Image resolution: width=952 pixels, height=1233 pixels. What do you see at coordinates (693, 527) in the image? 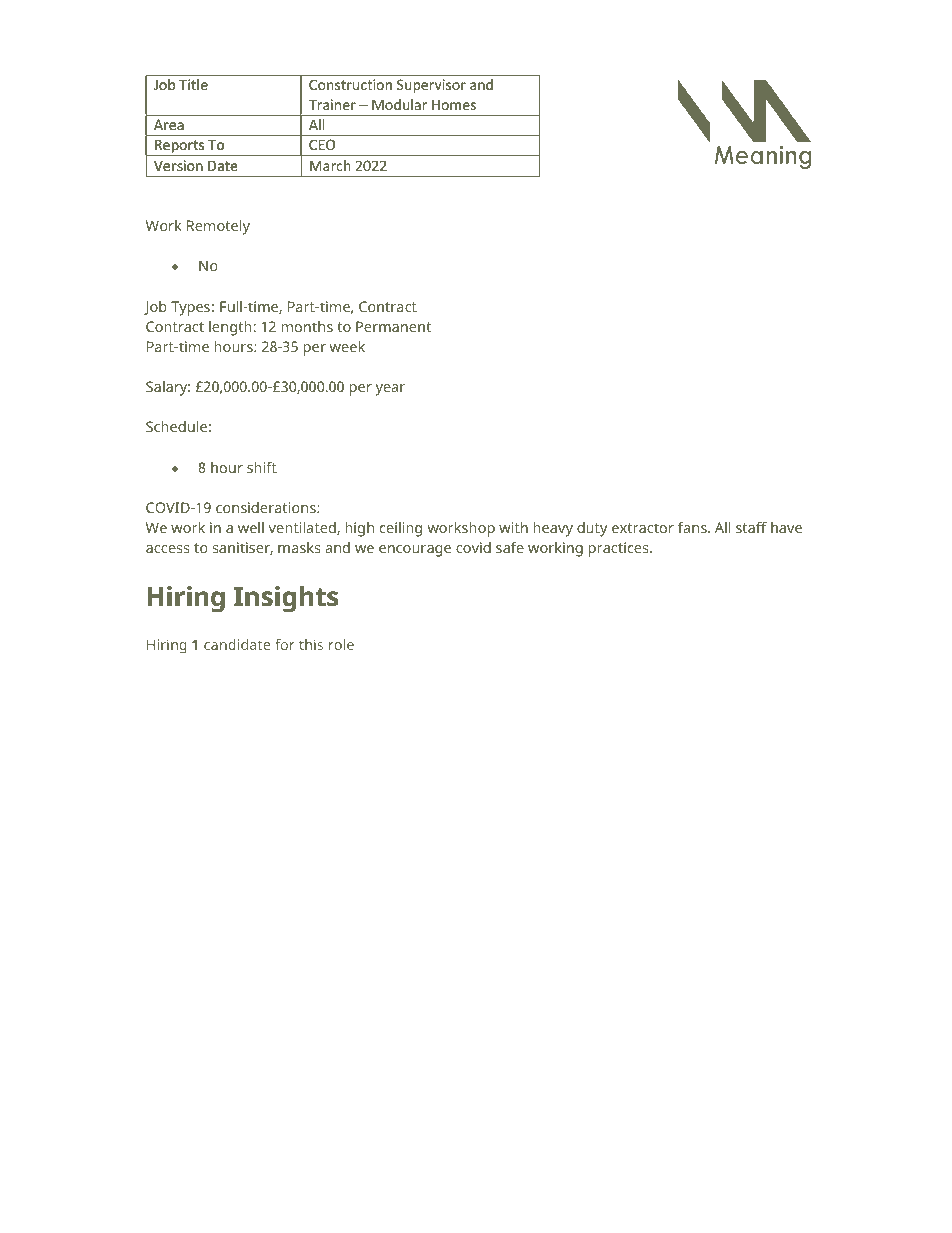
I see `fans` at bounding box center [693, 527].
